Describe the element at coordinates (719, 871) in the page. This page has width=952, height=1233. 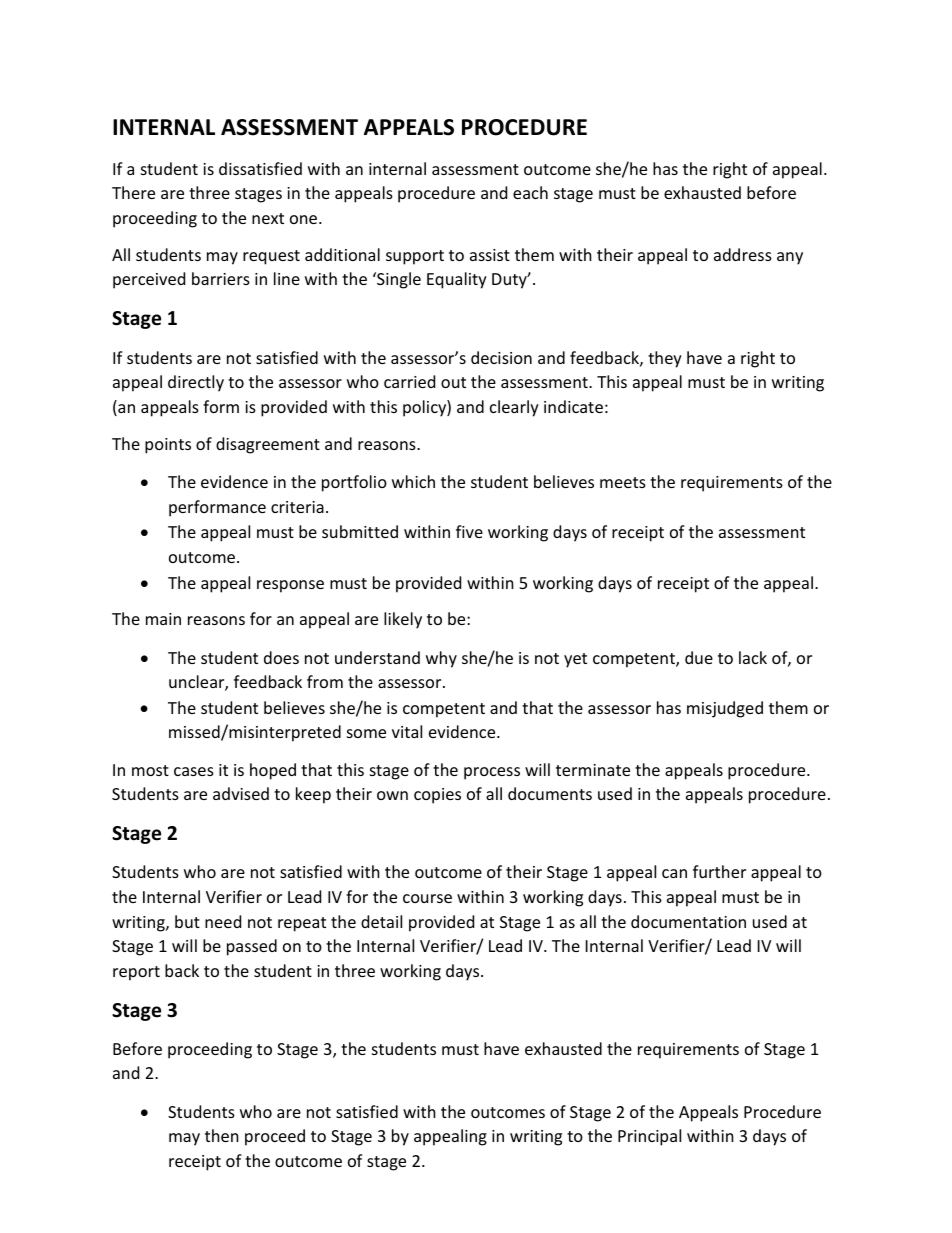
I see `further` at that location.
